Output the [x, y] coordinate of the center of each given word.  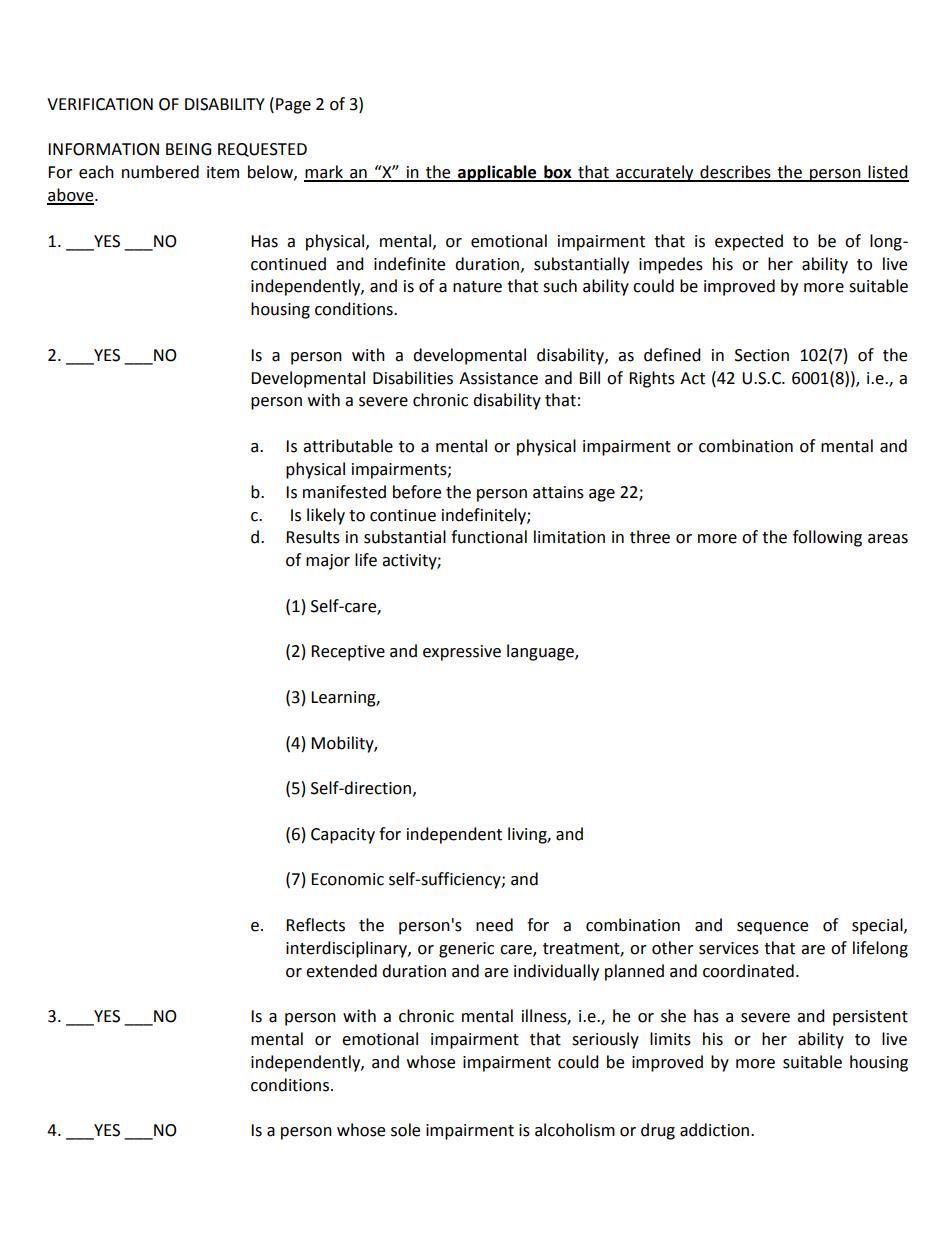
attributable [348, 446]
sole [405, 1130]
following [827, 538]
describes [735, 173]
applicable [497, 173]
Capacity [343, 836]
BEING [188, 149]
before [417, 492]
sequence [772, 928]
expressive [462, 653]
